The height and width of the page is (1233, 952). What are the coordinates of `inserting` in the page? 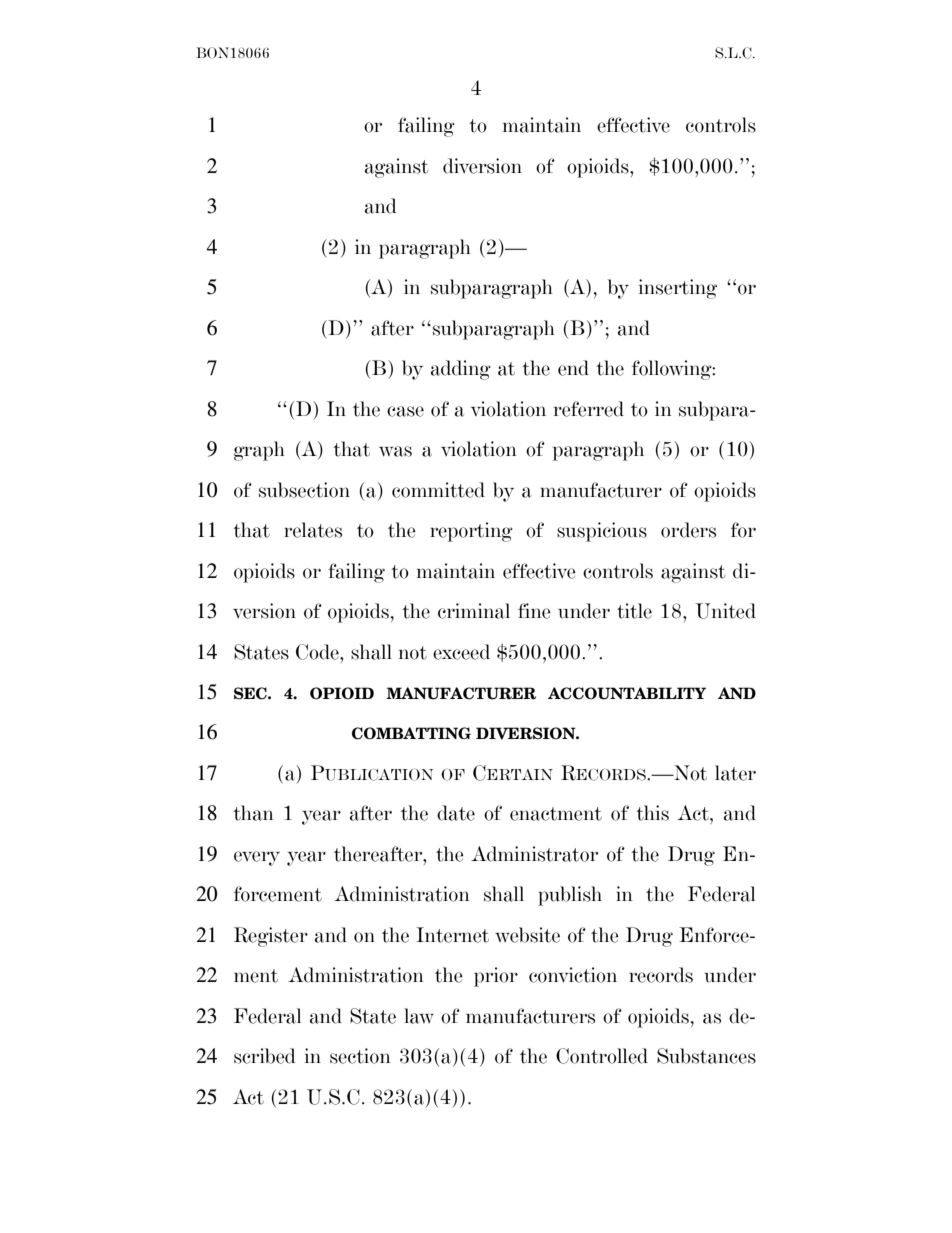 It's located at (678, 289).
